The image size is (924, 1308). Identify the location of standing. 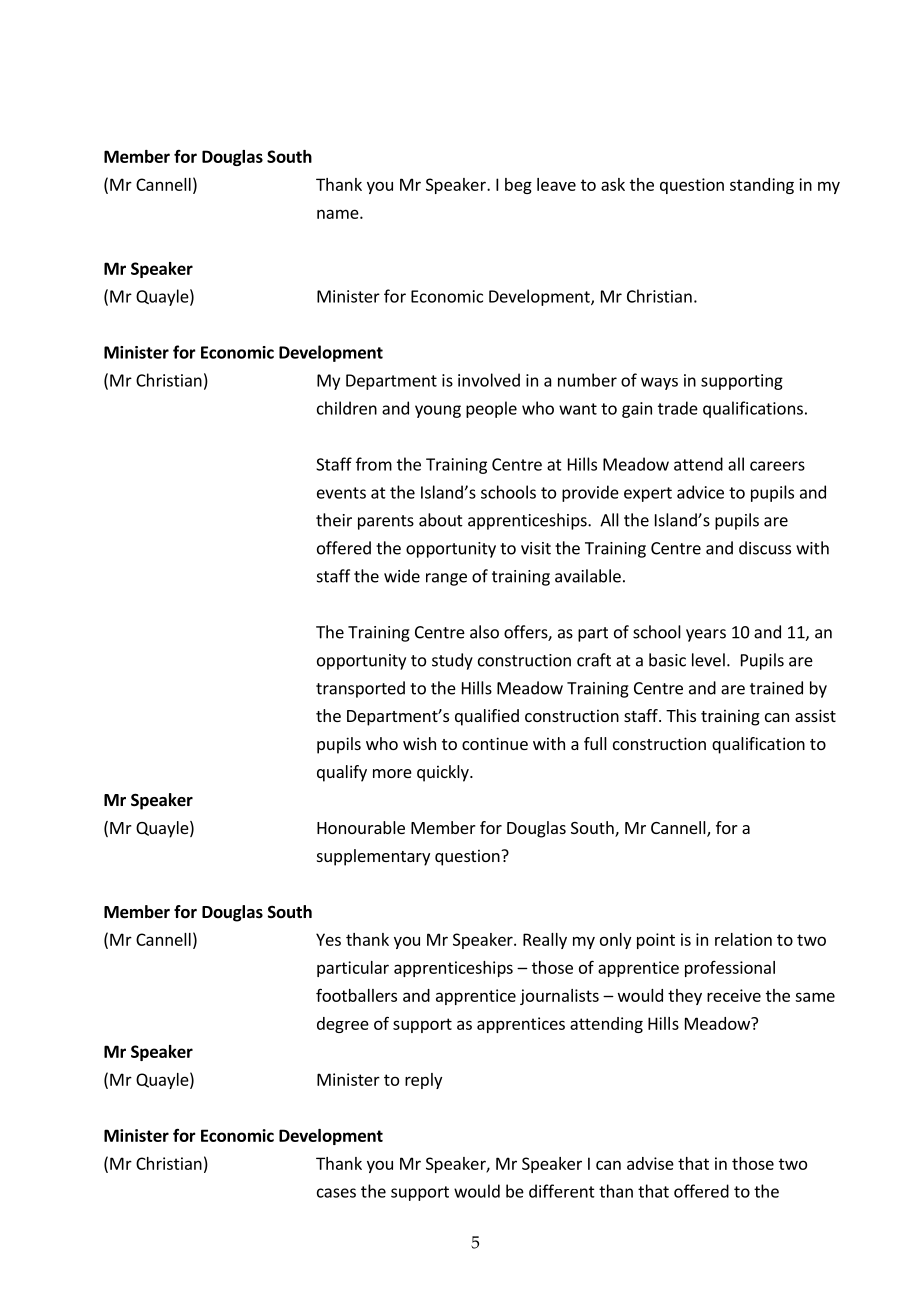
(762, 186).
